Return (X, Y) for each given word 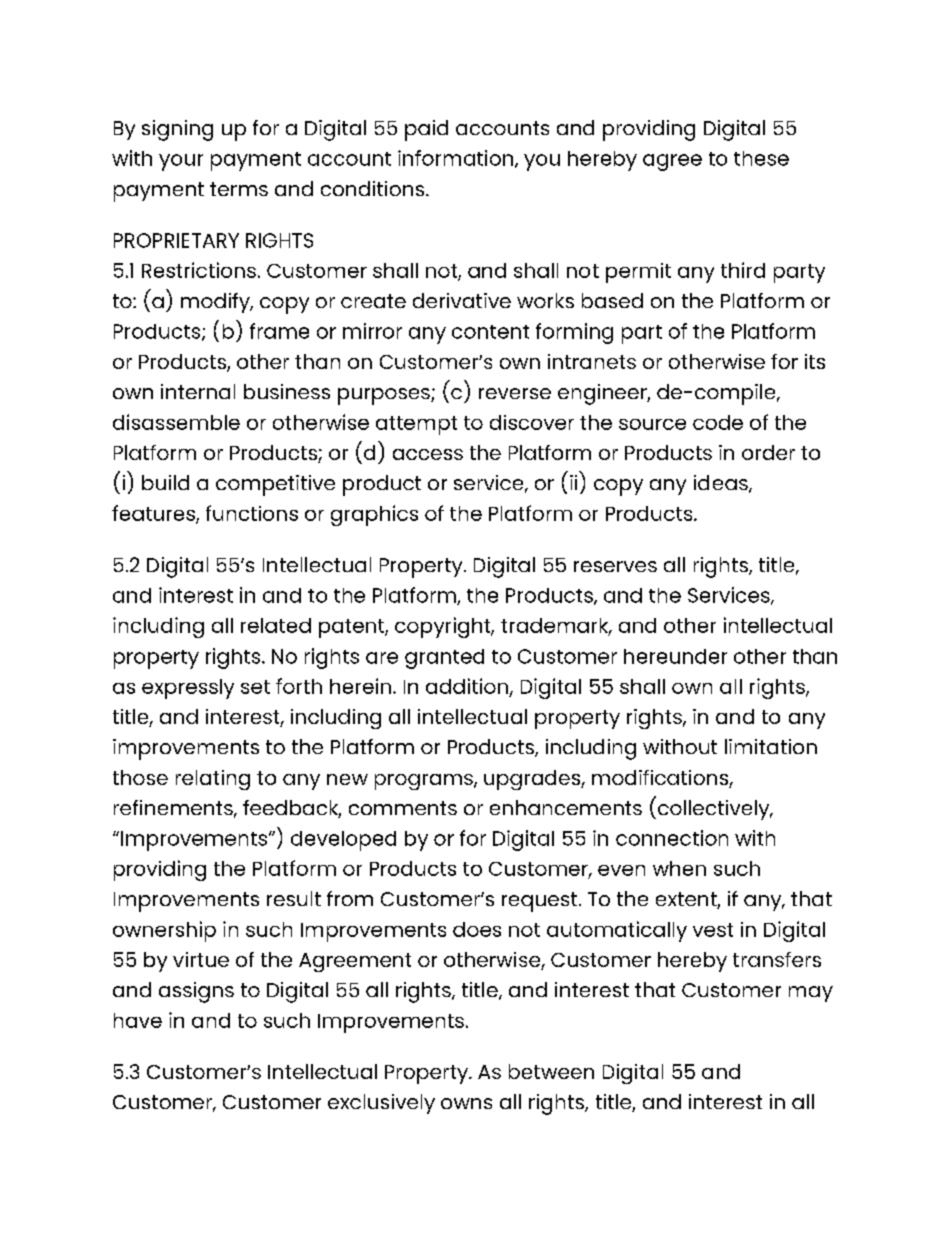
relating (213, 780)
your (181, 162)
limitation (771, 746)
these (761, 158)
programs (425, 782)
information (457, 159)
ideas (722, 484)
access (428, 454)
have (138, 1020)
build (165, 482)
